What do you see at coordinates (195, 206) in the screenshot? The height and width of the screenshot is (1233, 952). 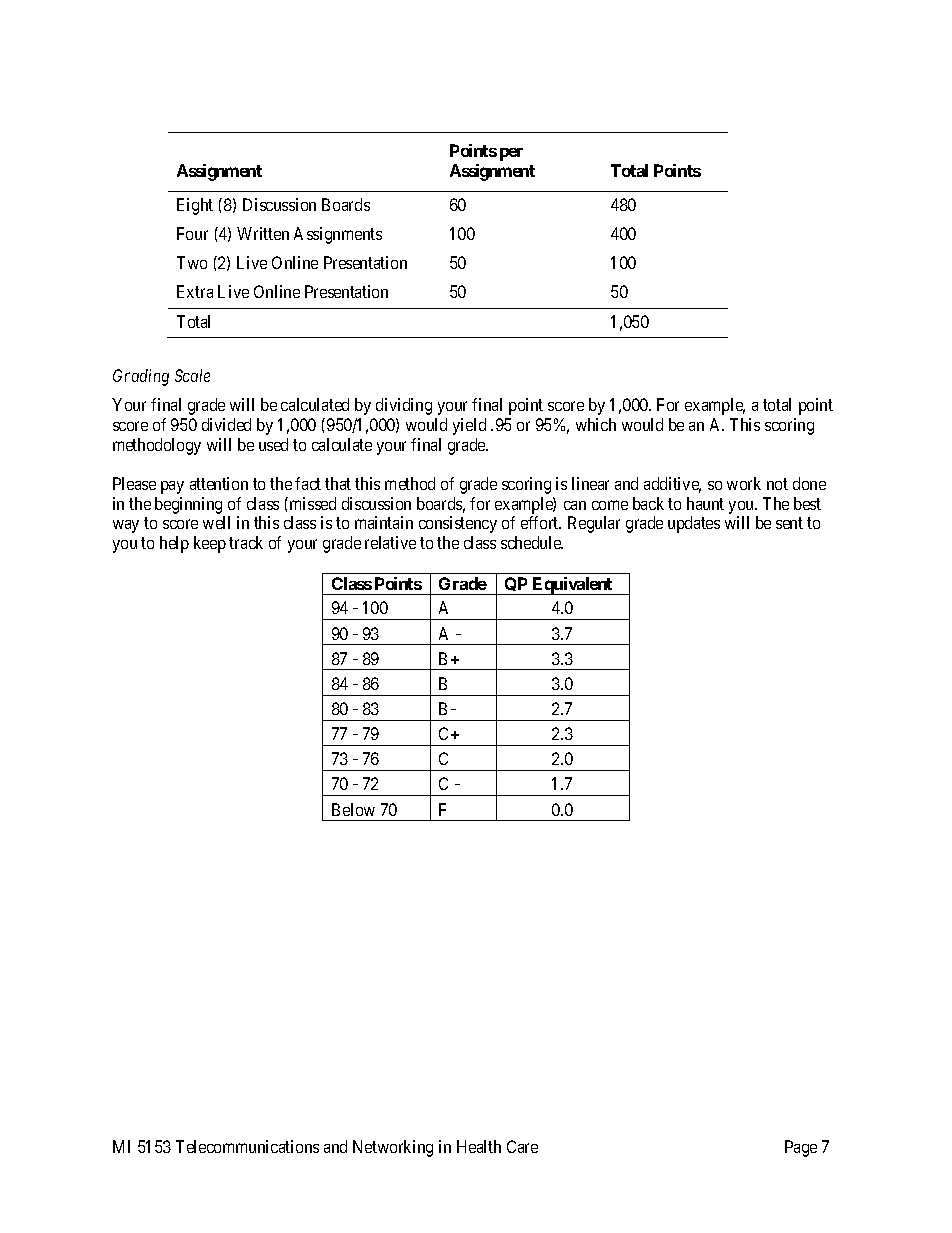 I see `Eight` at bounding box center [195, 206].
